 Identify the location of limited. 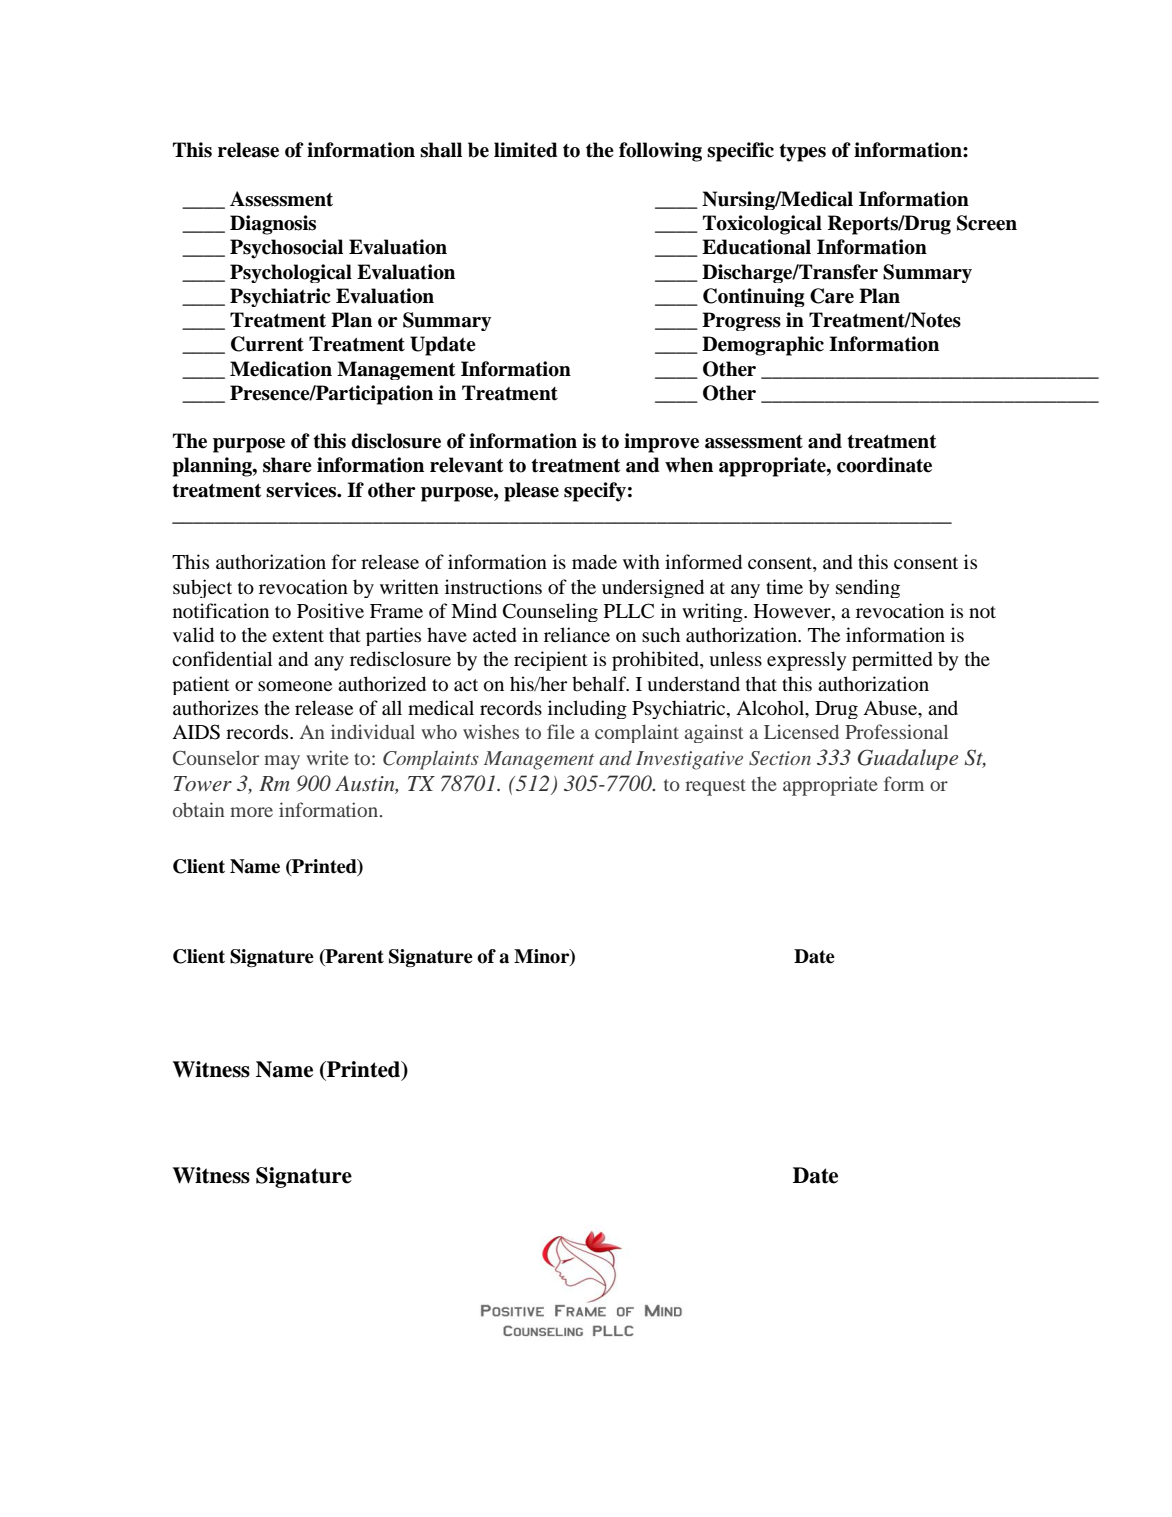
(526, 150).
